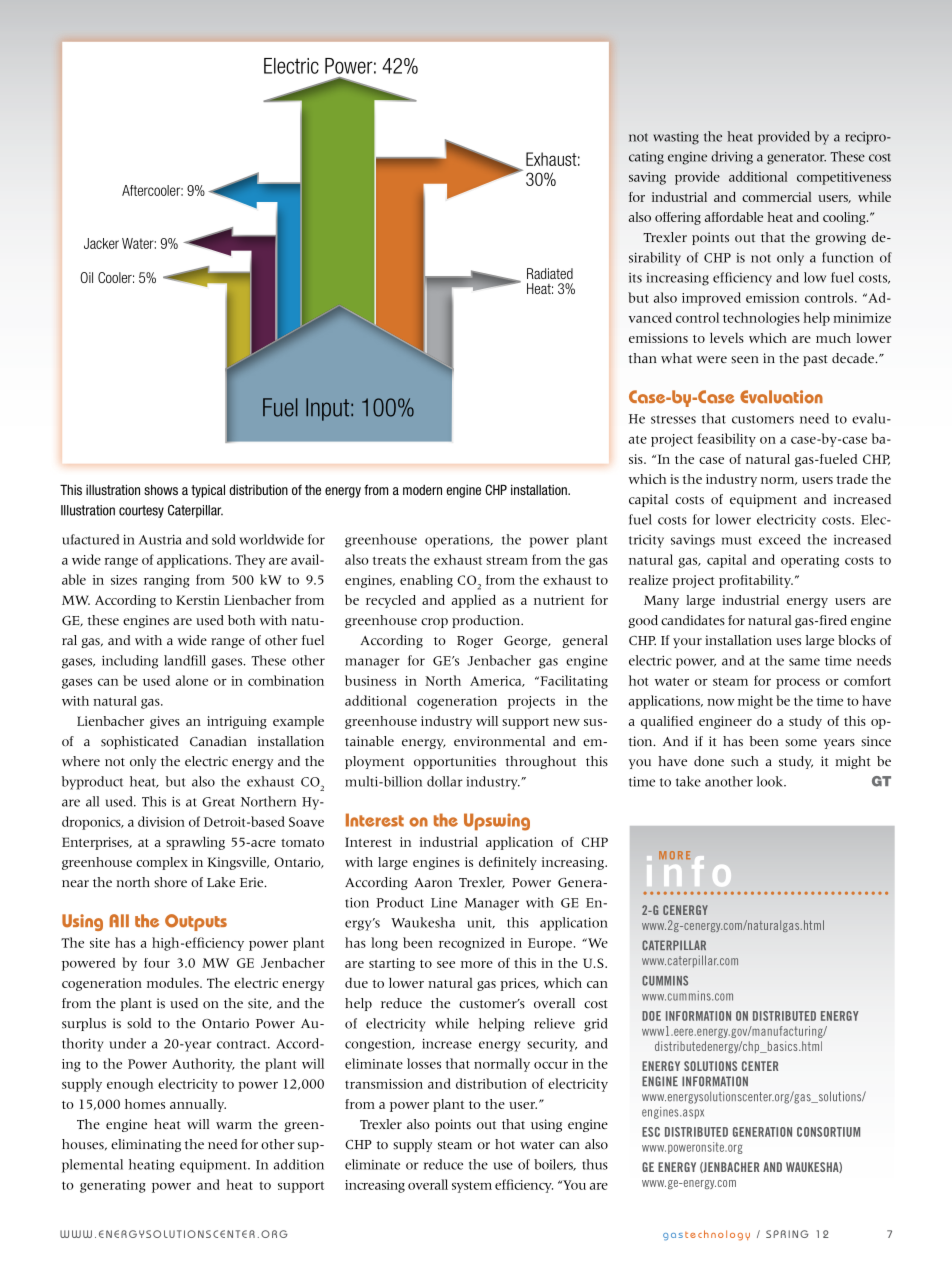  What do you see at coordinates (234, 1125) in the page?
I see `warm` at bounding box center [234, 1125].
